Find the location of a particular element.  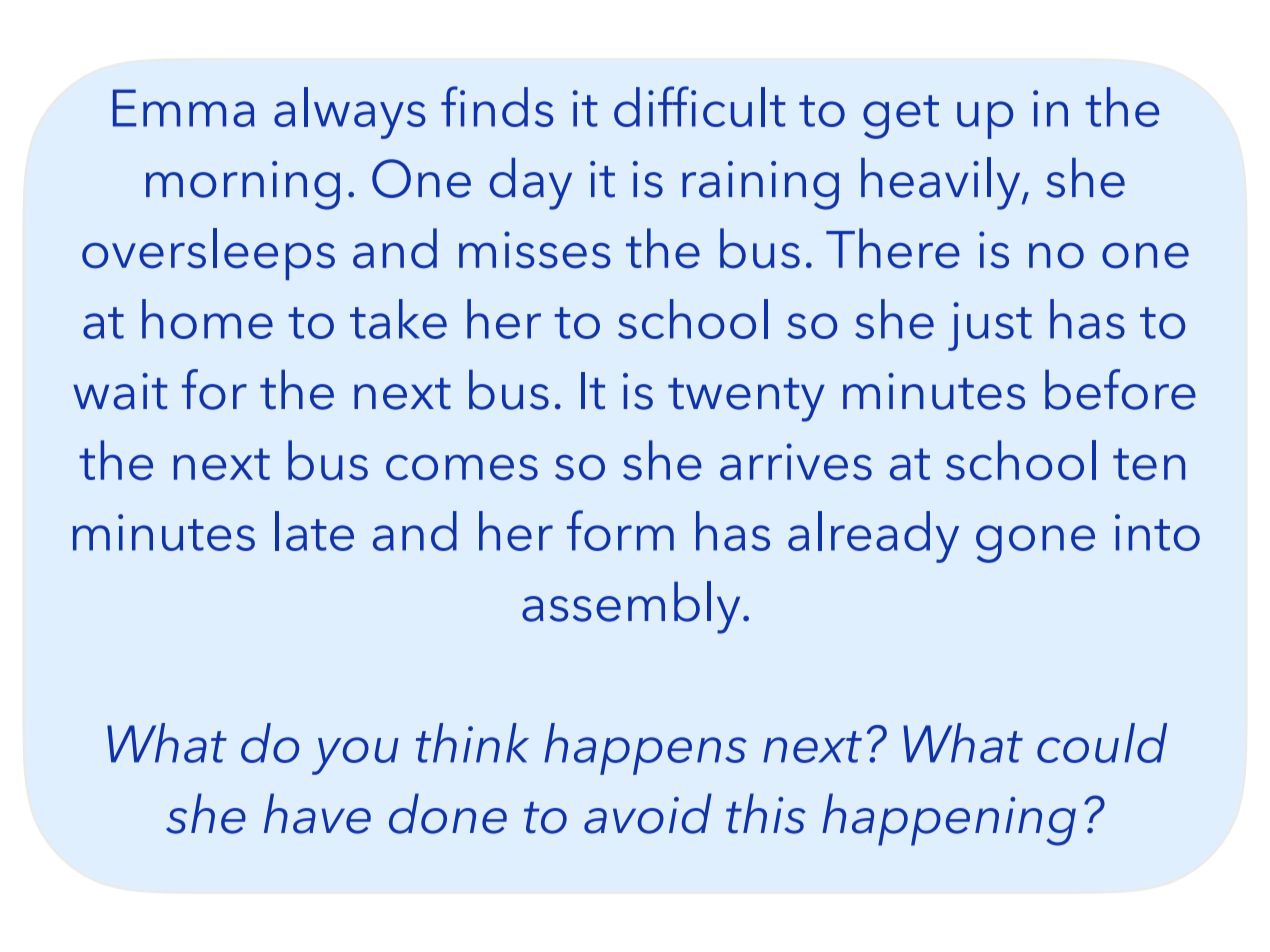

avoid is located at coordinates (648, 813).
